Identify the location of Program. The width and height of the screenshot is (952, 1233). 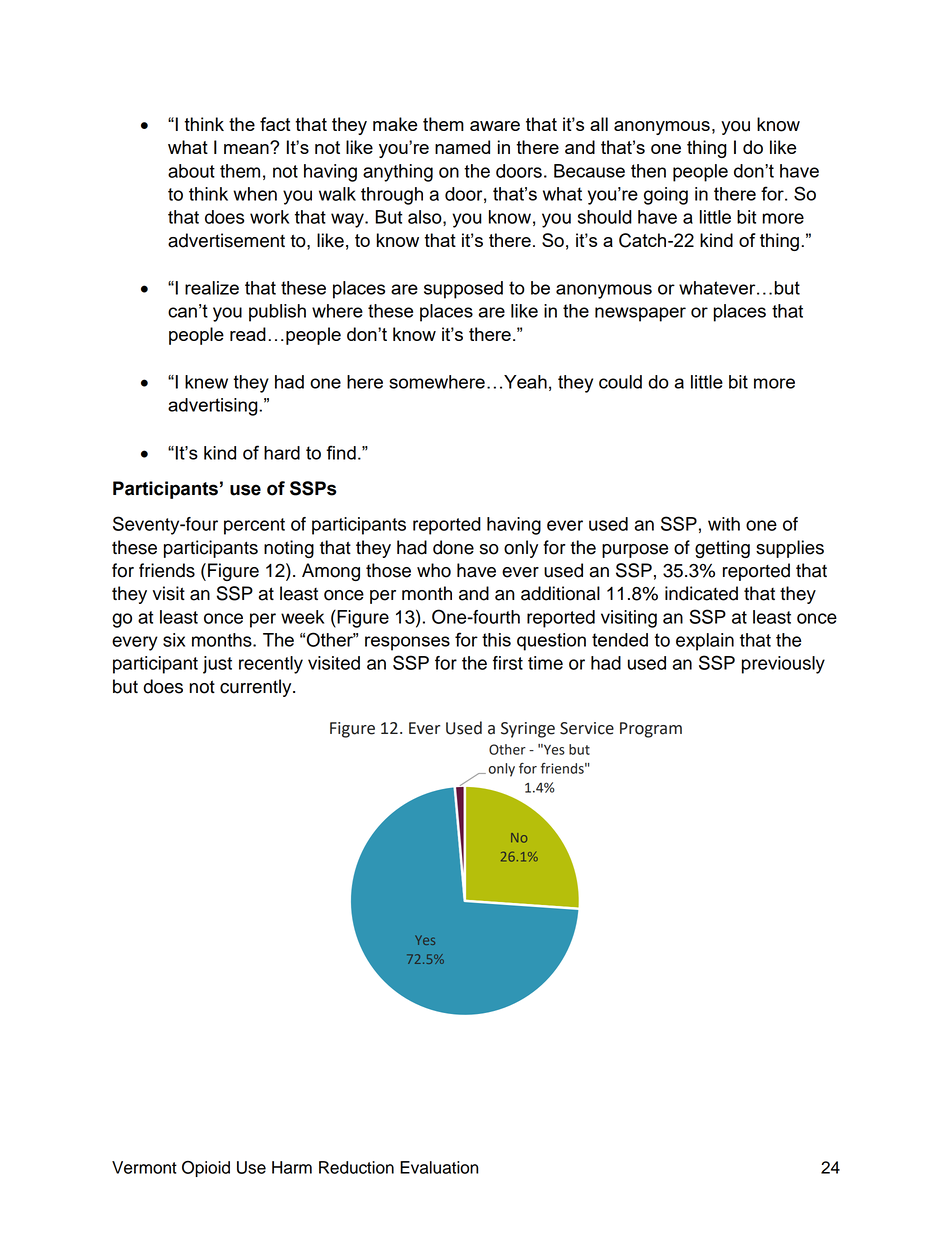
(651, 730).
